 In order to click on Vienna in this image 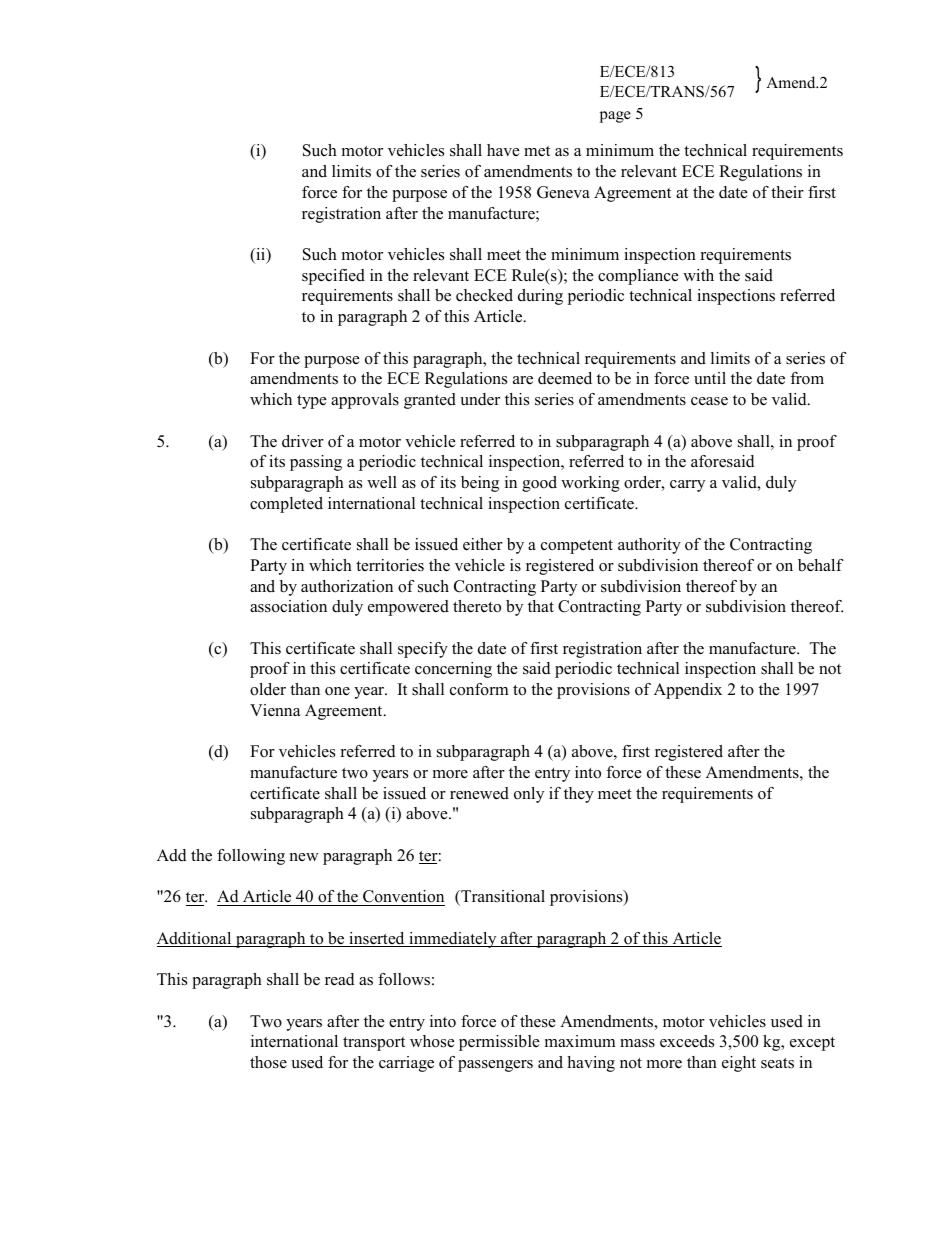, I will do `click(275, 710)`.
